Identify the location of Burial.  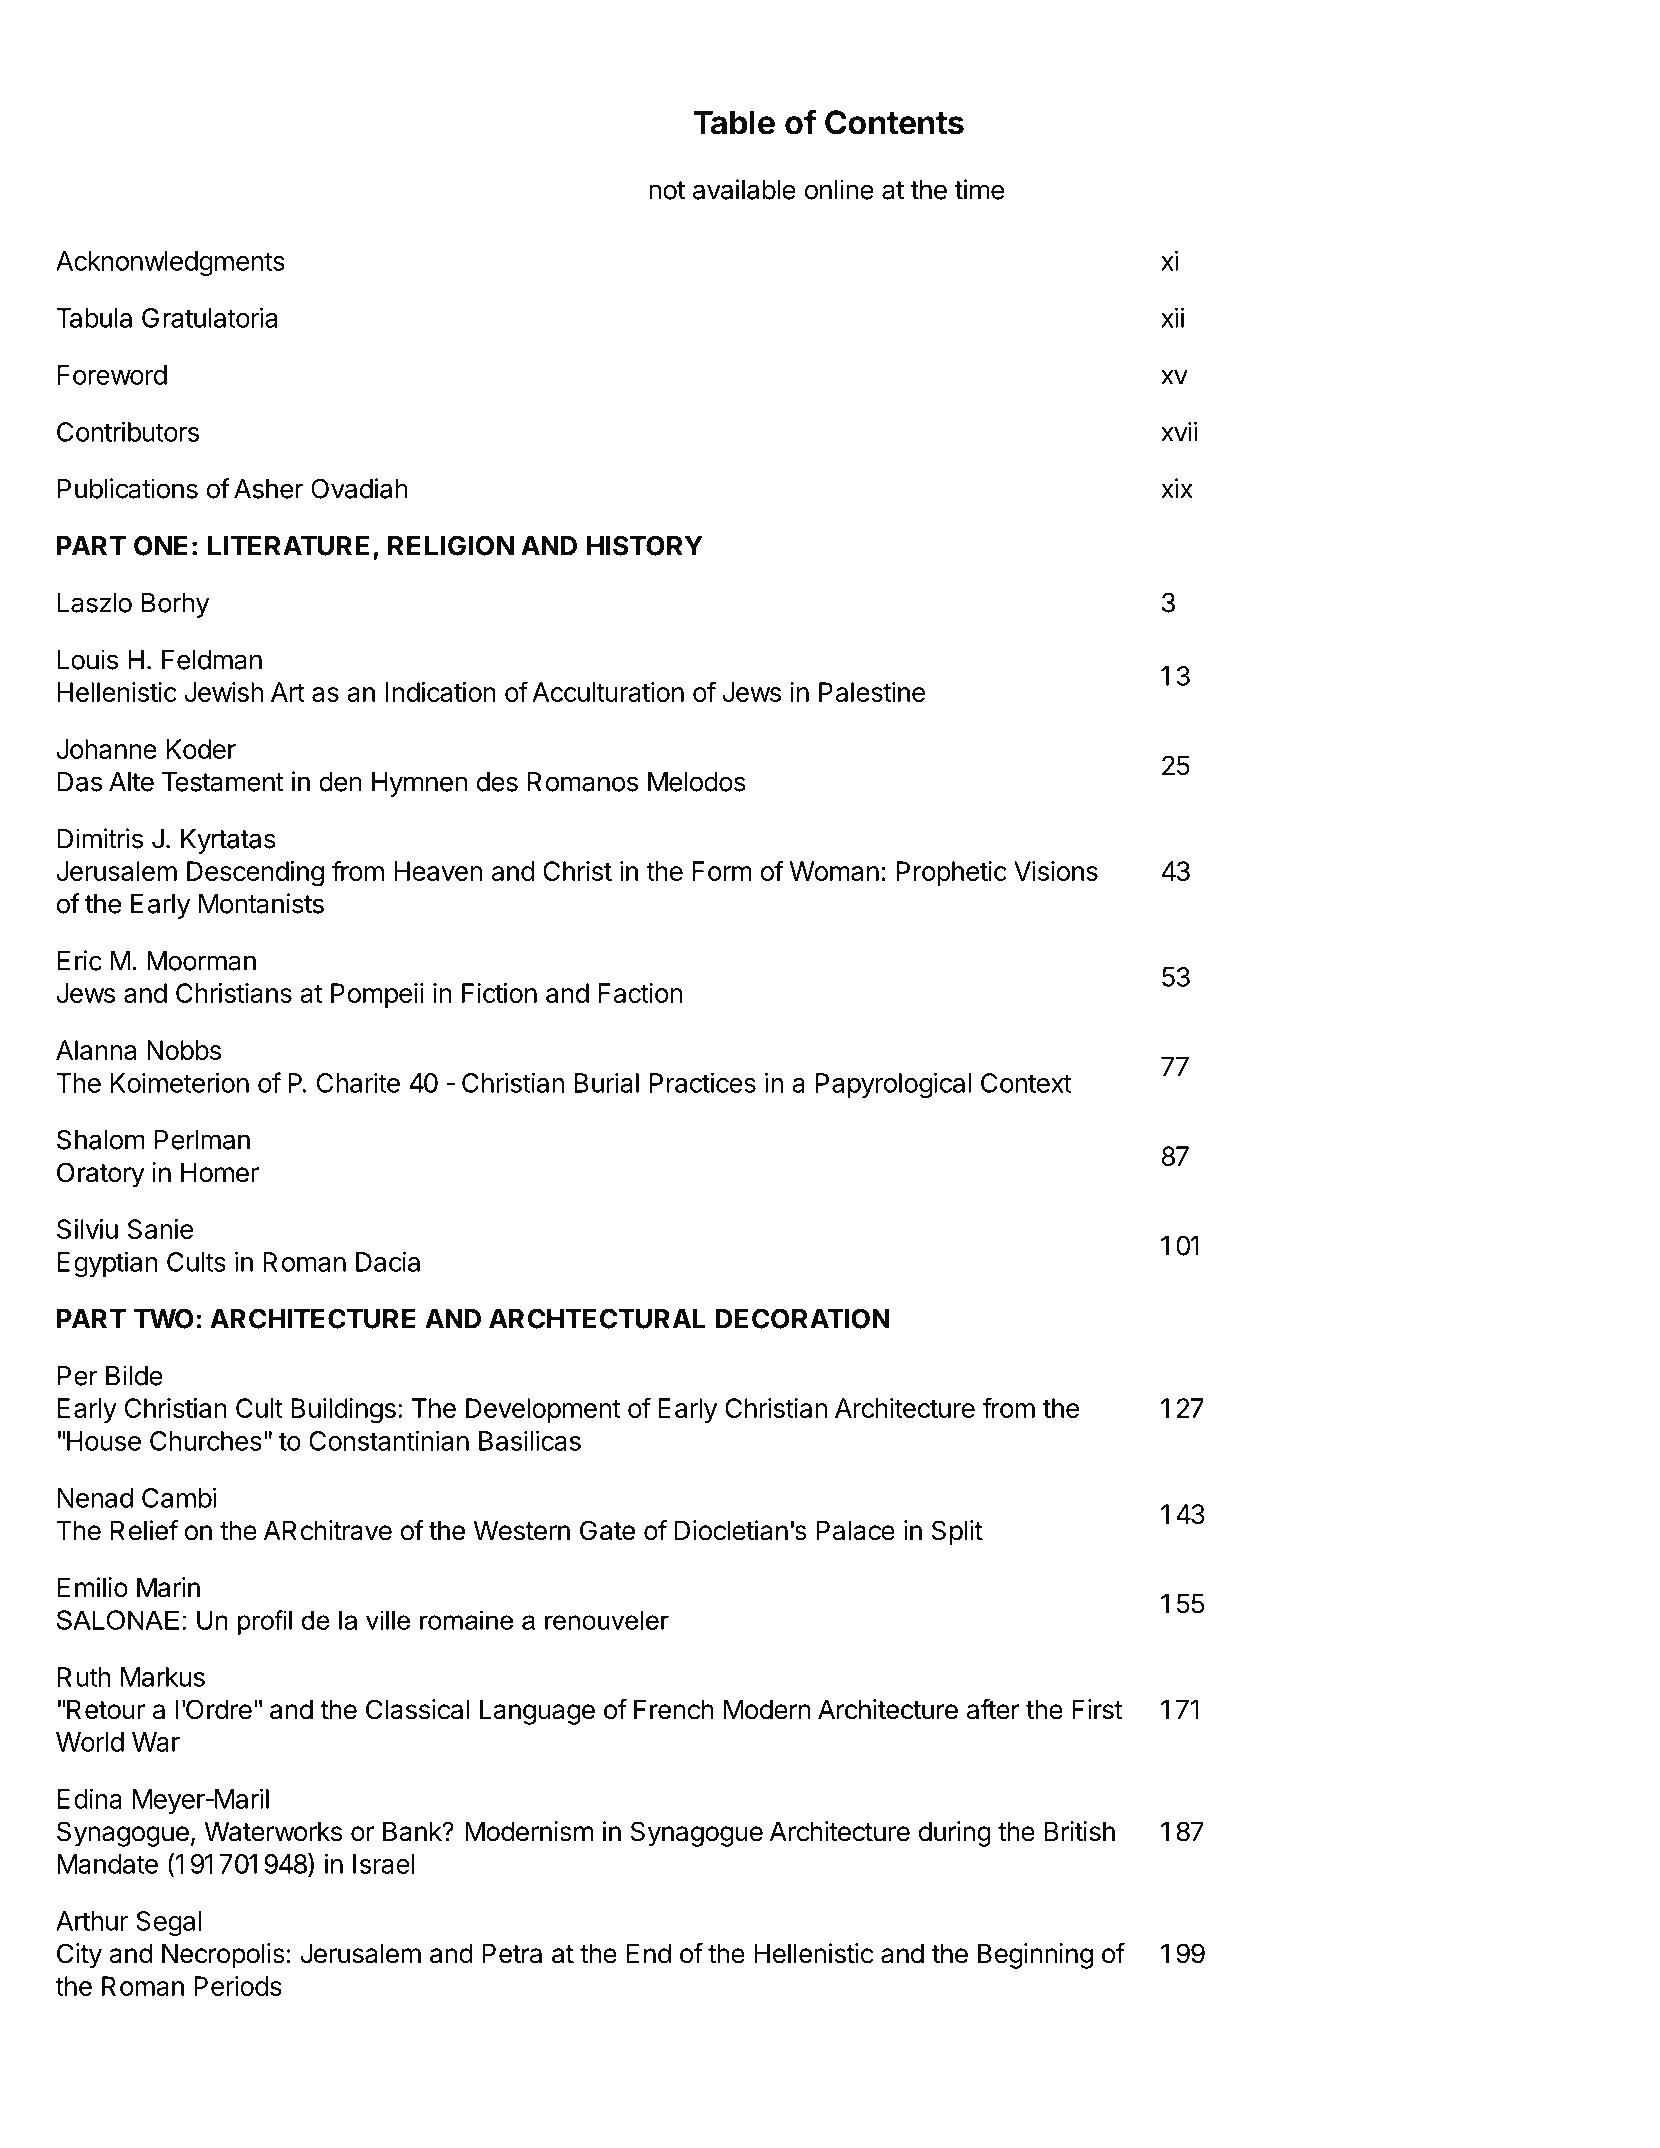
(607, 1083).
